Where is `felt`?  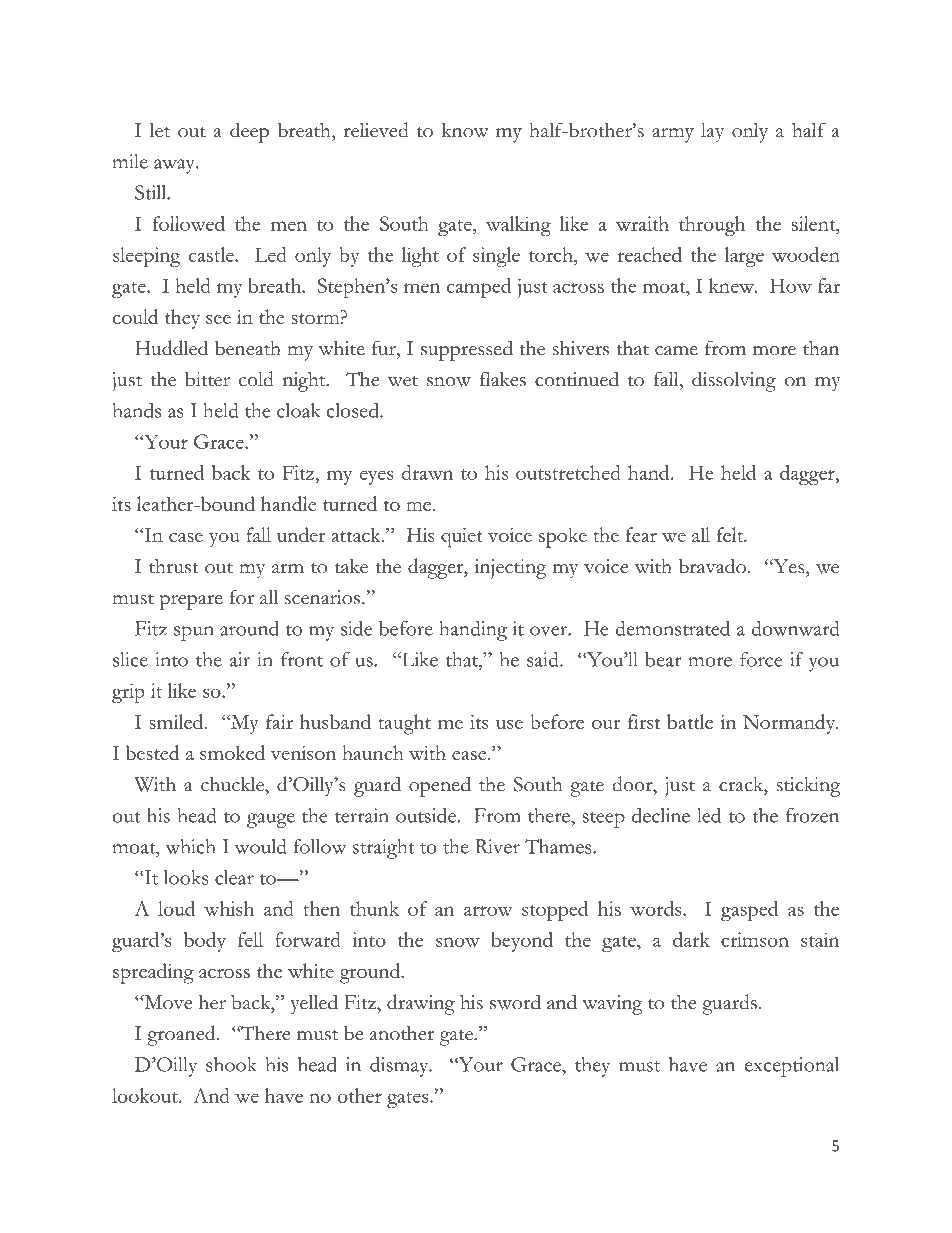
felt is located at coordinates (731, 534).
